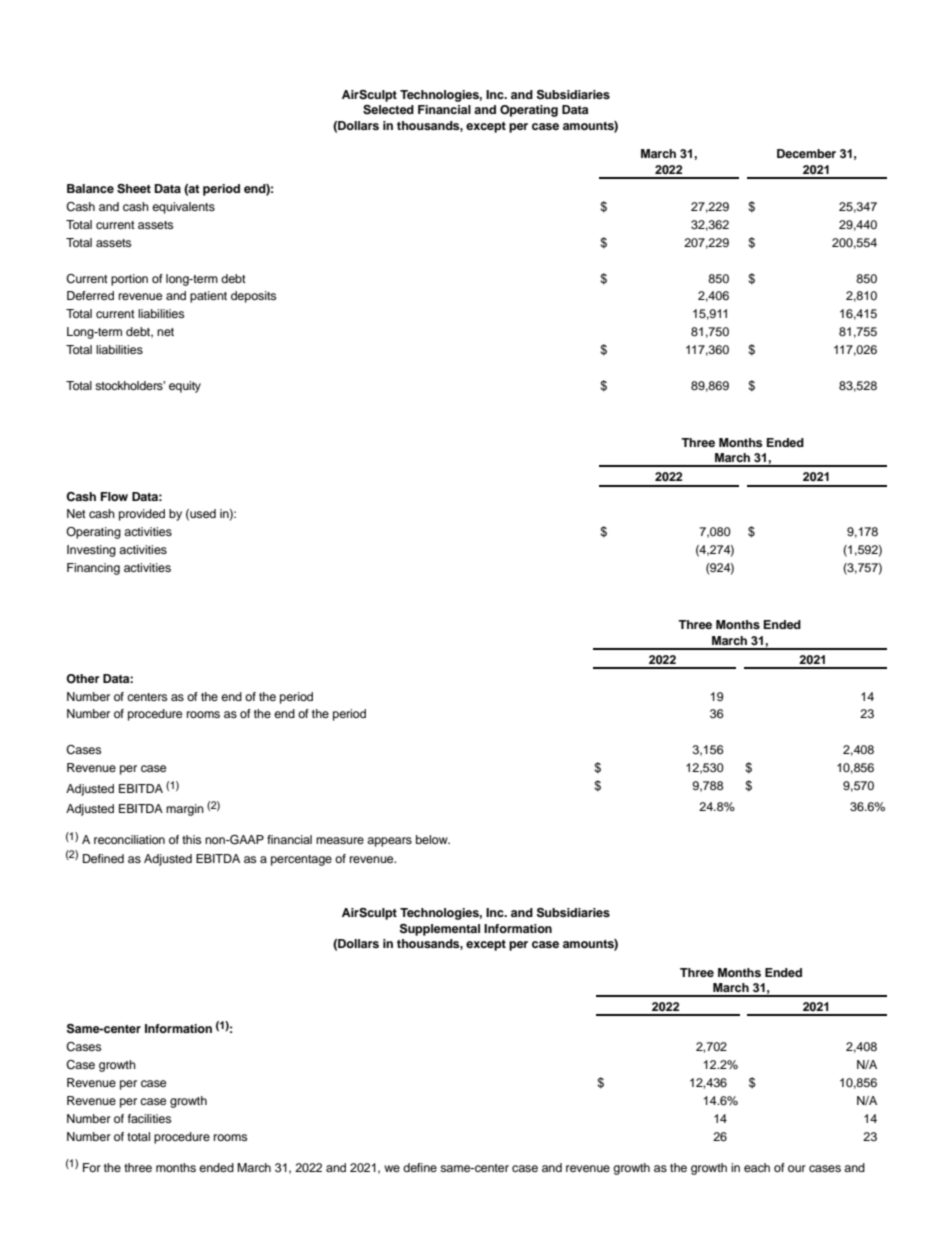  Describe the element at coordinates (440, 930) in the image. I see `Supplemental` at that location.
